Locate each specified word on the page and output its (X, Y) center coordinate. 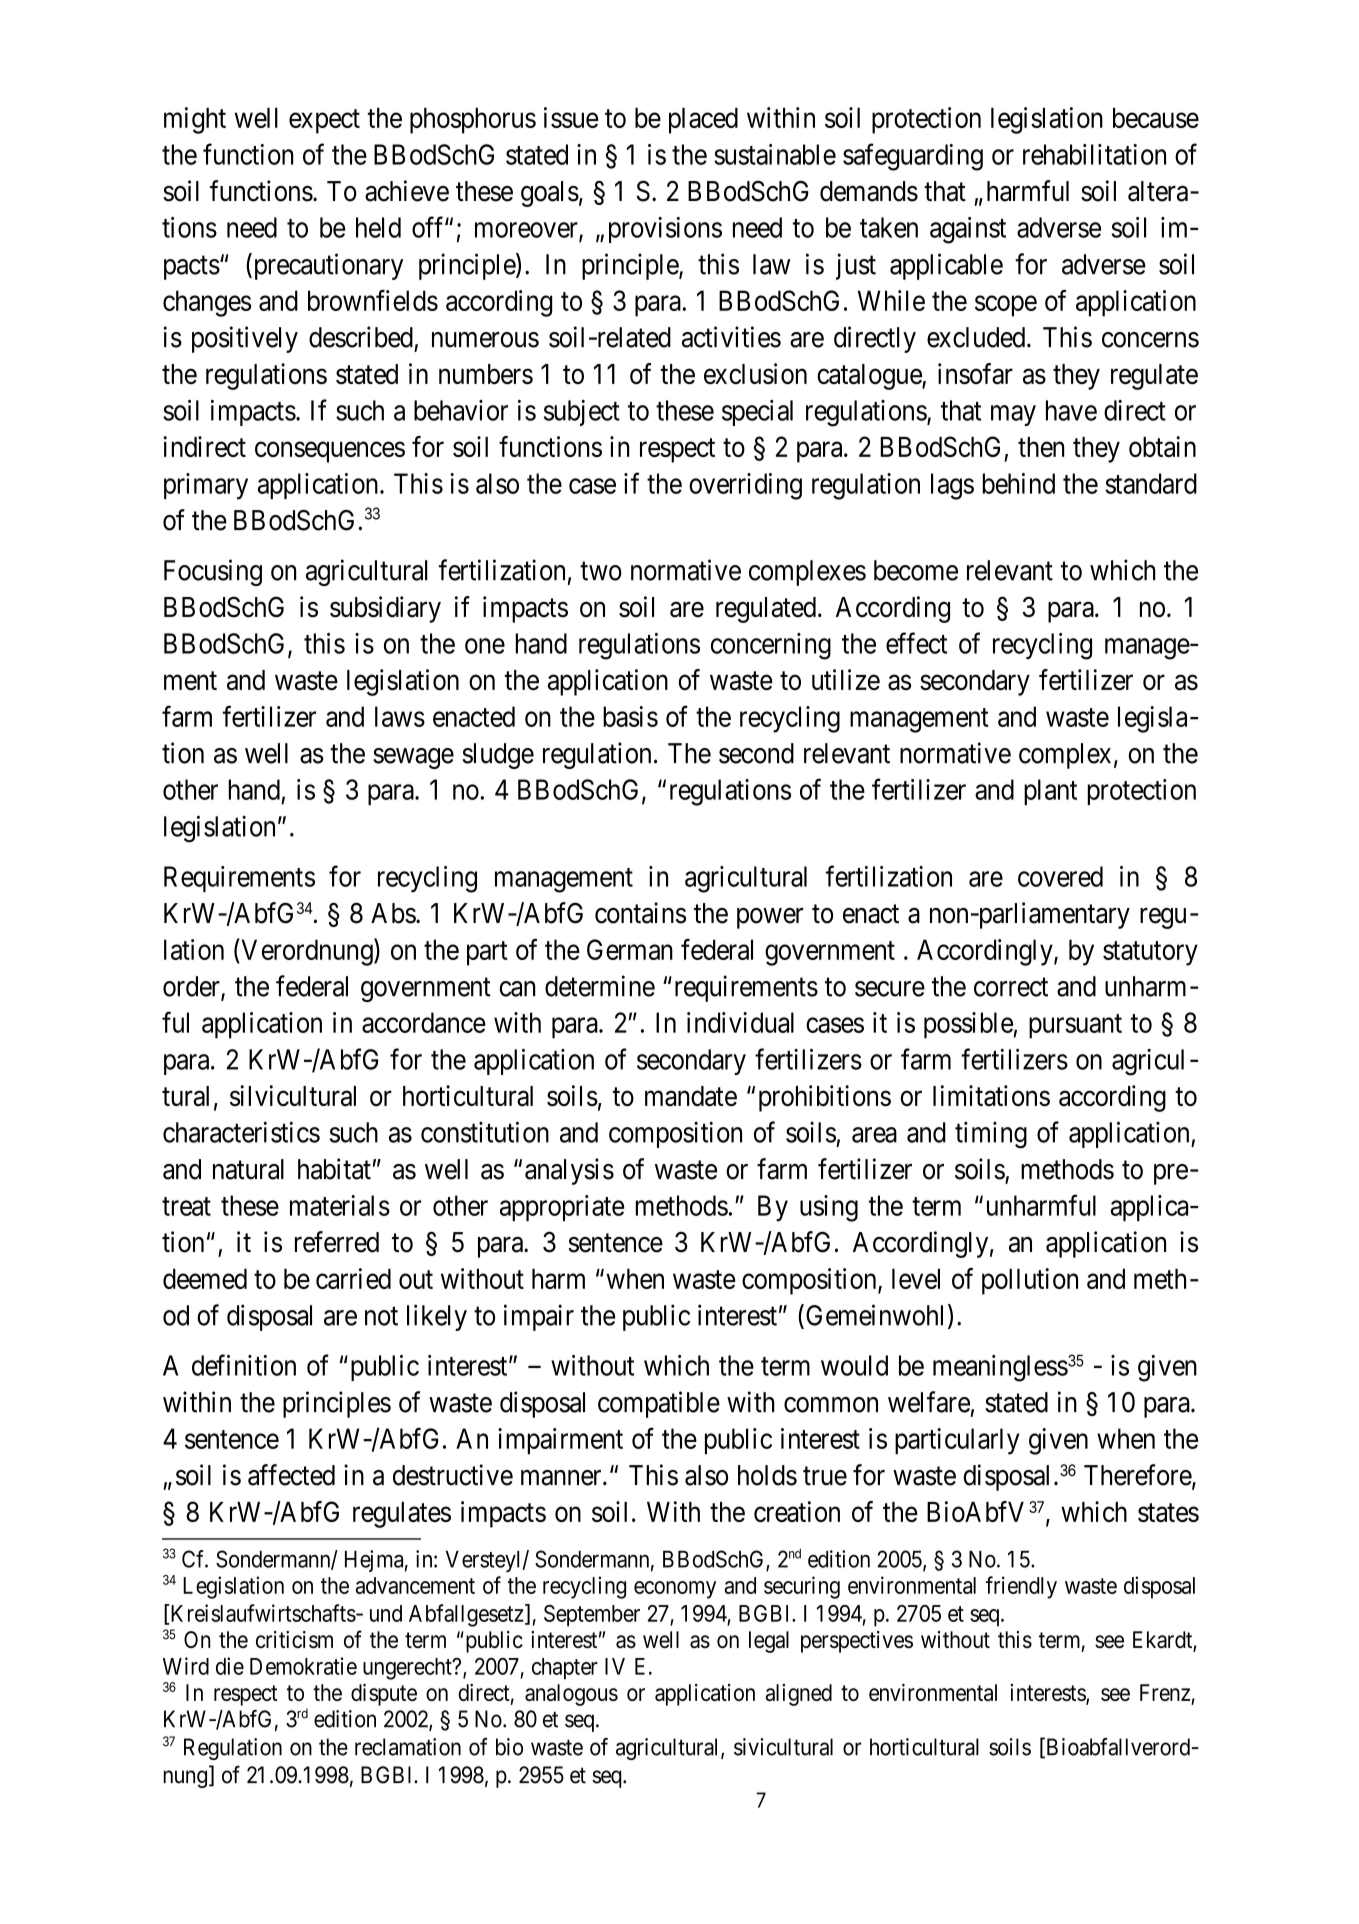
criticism (294, 1639)
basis (630, 716)
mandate (691, 1096)
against (968, 230)
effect (916, 643)
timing (991, 1135)
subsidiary (385, 609)
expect (324, 121)
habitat (334, 1169)
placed (703, 120)
